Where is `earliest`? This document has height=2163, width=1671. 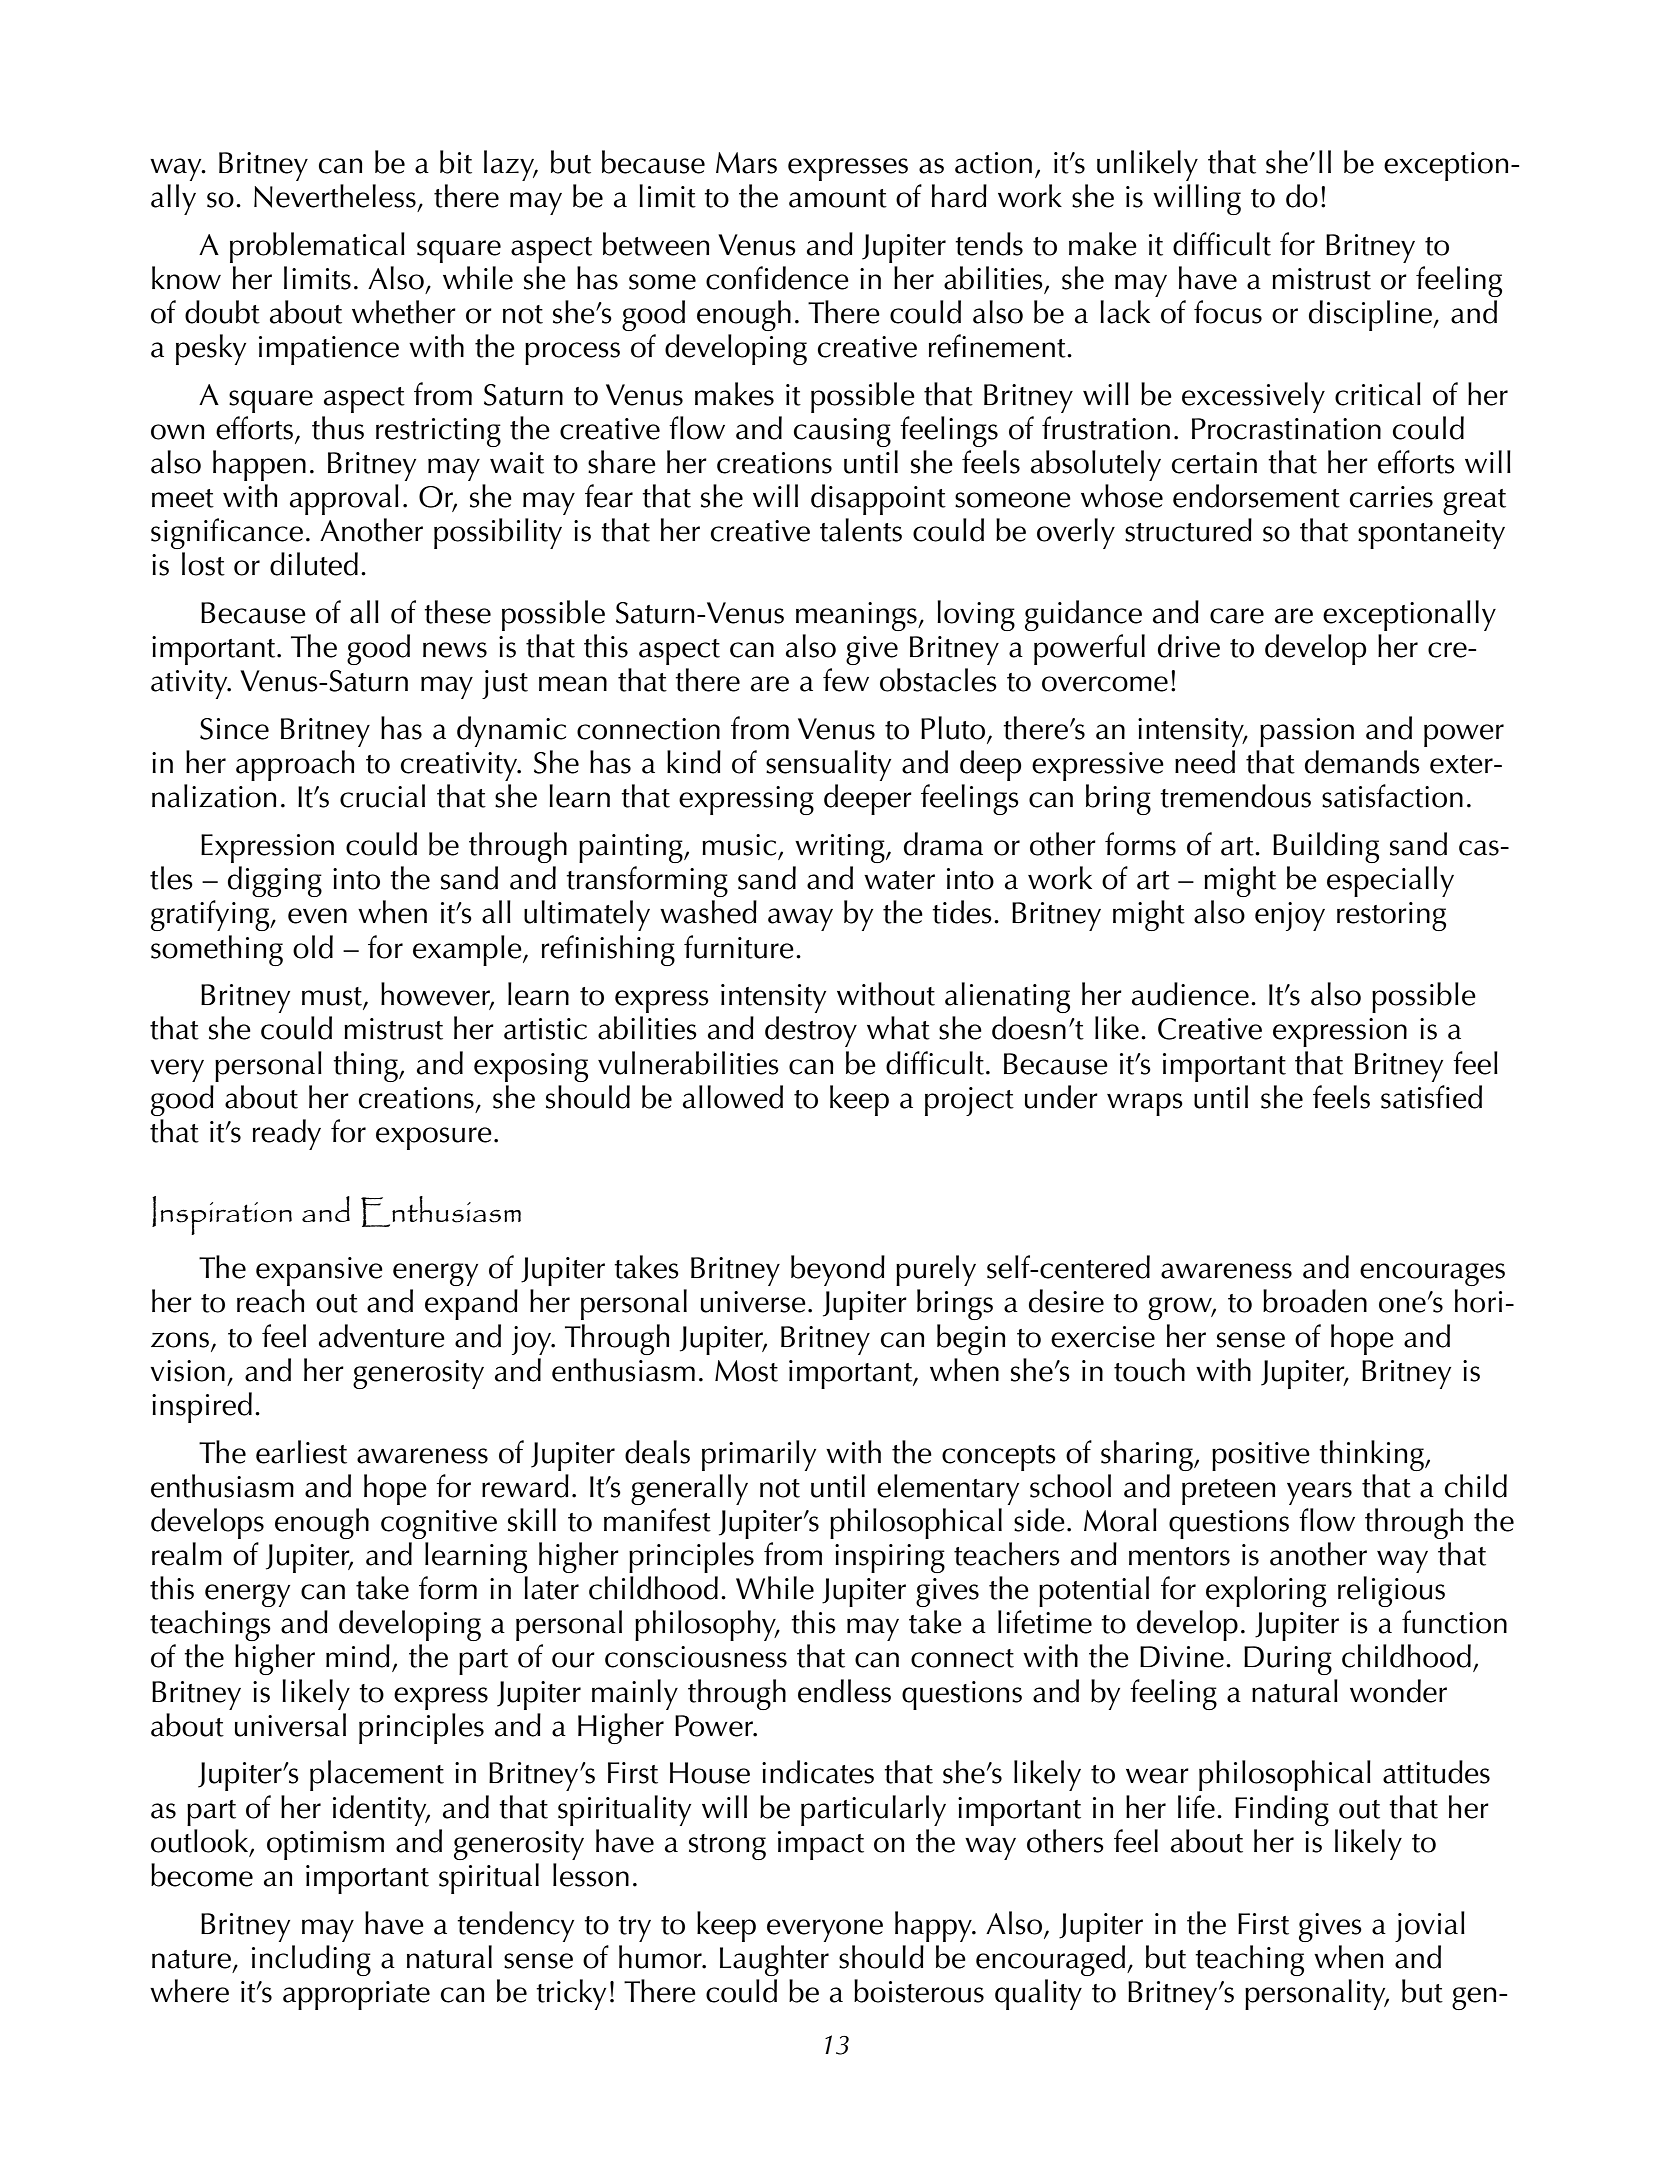
earliest is located at coordinates (301, 1452).
